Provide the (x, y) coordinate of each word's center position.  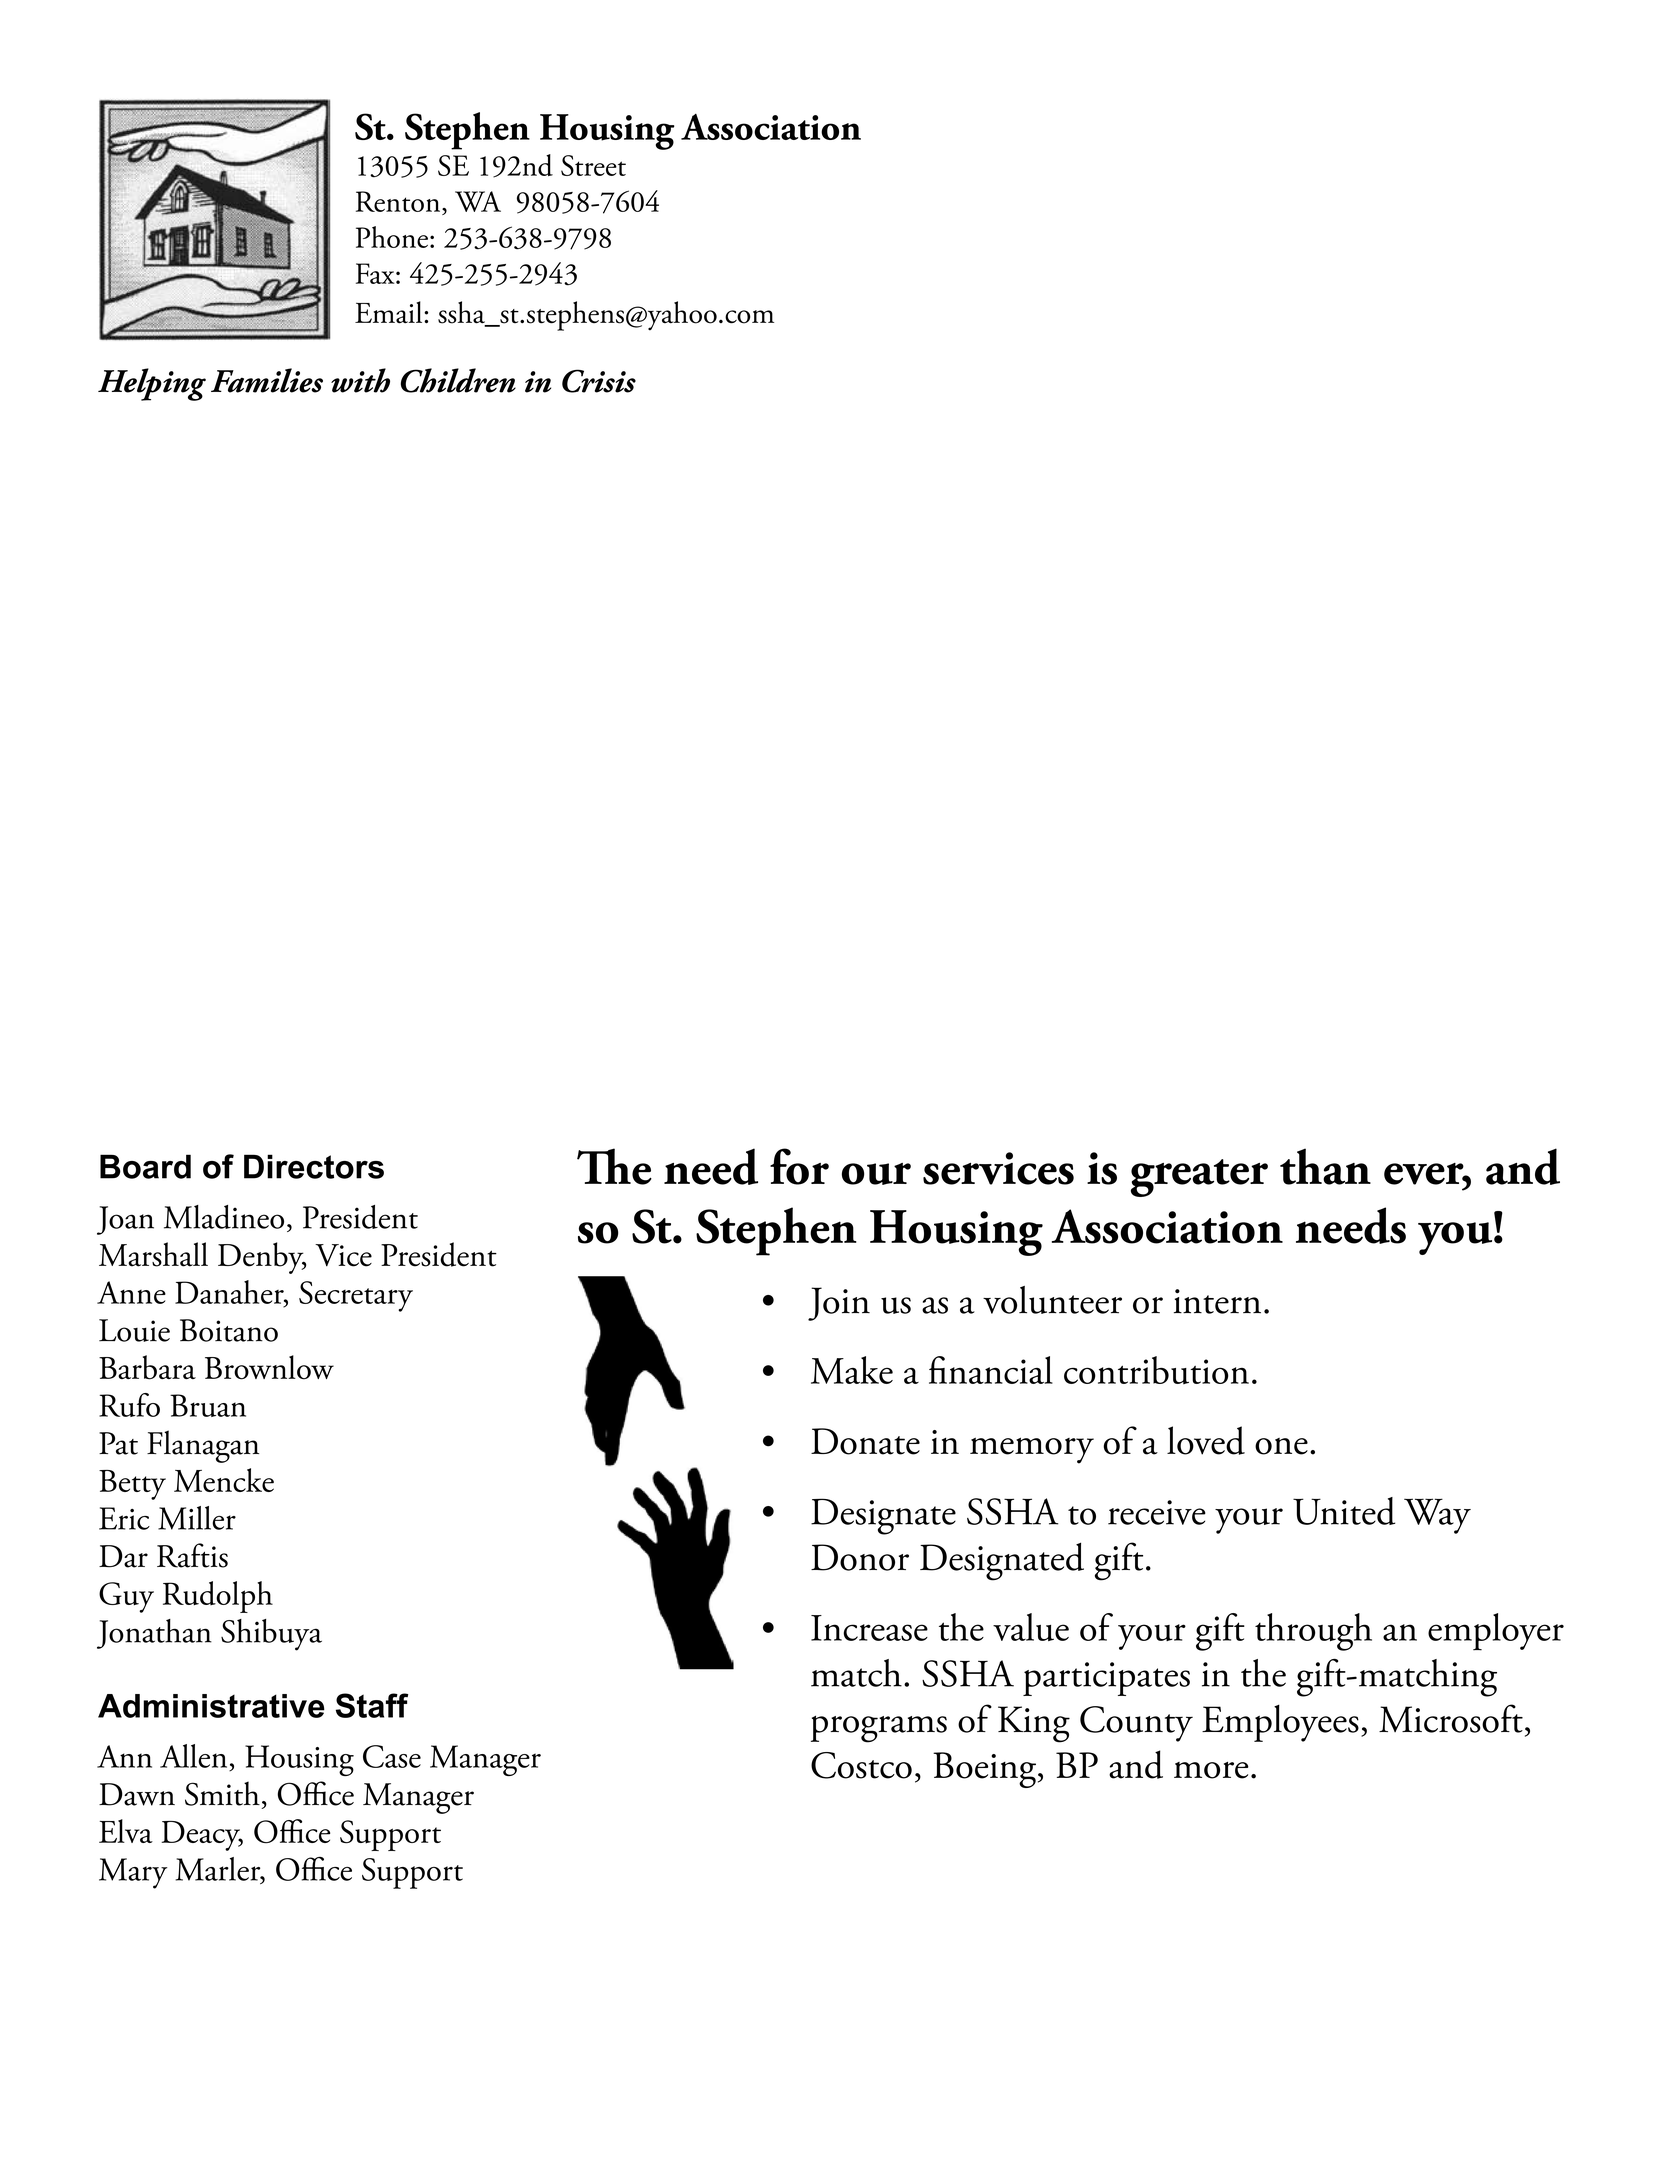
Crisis (599, 381)
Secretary (356, 1296)
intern (1217, 1301)
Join (839, 1304)
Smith (222, 1793)
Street (593, 165)
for (799, 1166)
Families (267, 380)
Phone (392, 237)
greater (1199, 1178)
